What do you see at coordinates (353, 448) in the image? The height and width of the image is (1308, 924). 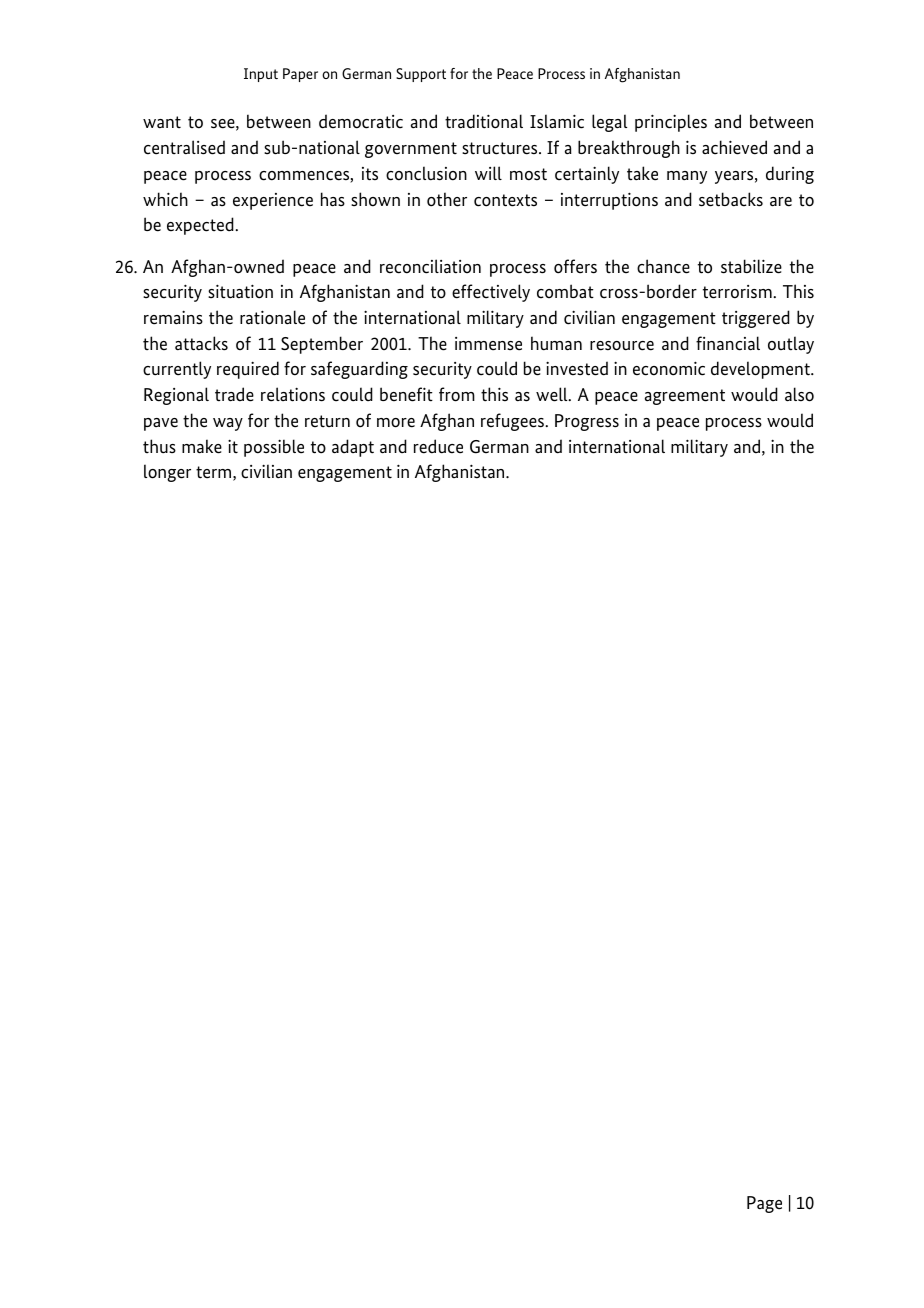 I see `adapt` at bounding box center [353, 448].
